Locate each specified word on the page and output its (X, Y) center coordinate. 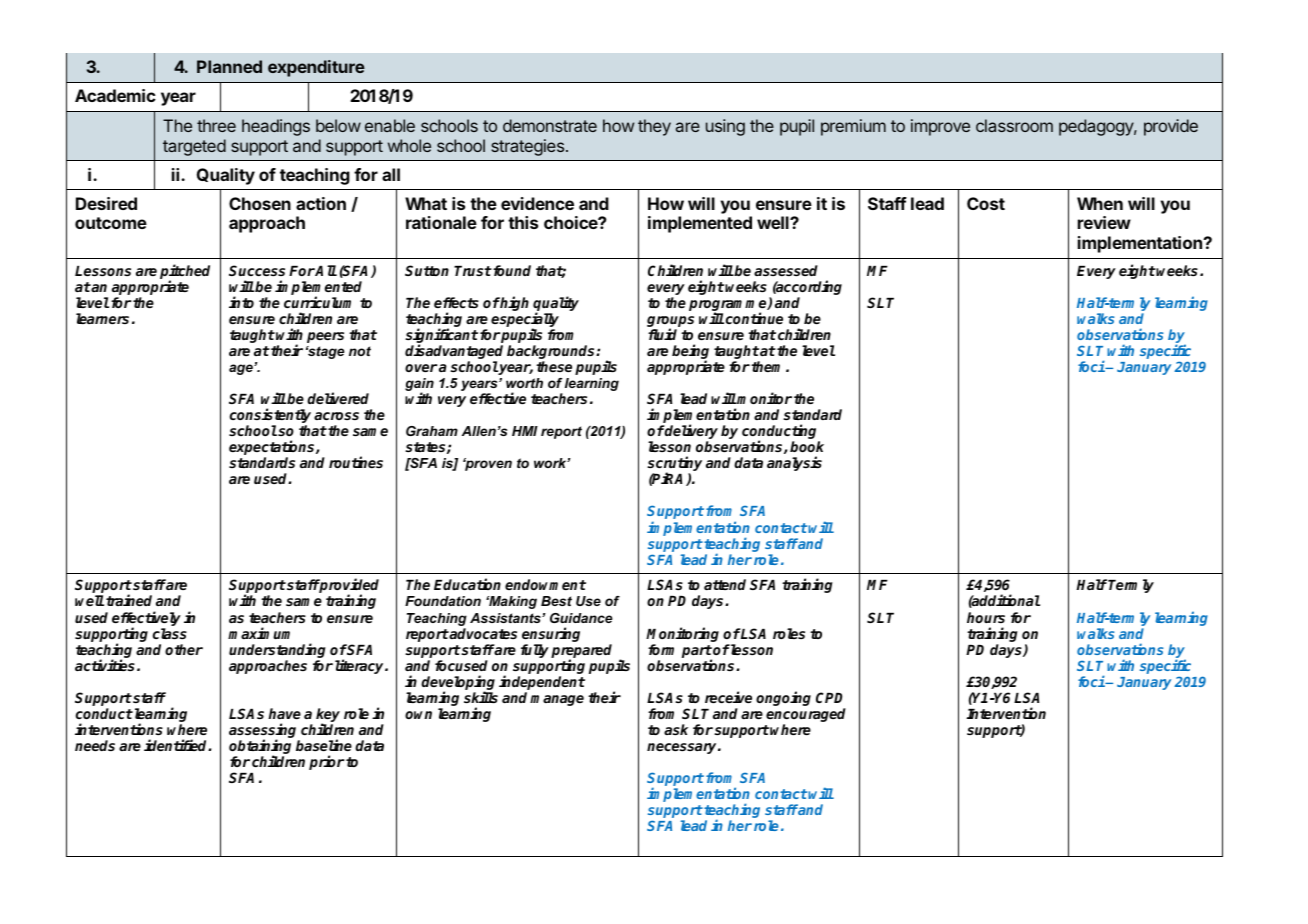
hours (986, 617)
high (514, 303)
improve (940, 127)
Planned (229, 66)
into (241, 302)
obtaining (260, 748)
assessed (786, 270)
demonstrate (550, 125)
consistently (270, 417)
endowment (545, 584)
